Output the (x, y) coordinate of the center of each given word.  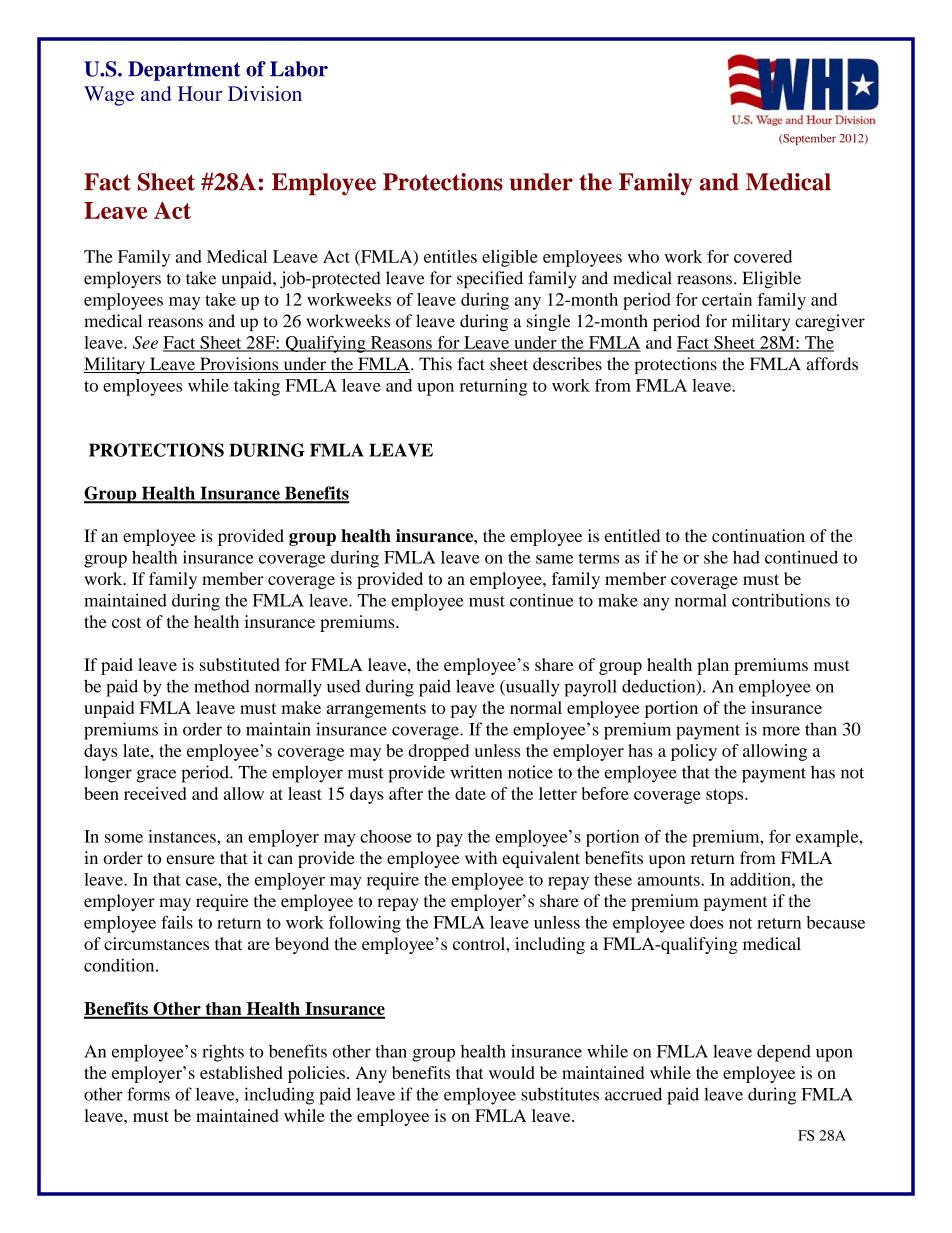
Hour (200, 93)
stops (726, 796)
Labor (299, 69)
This (435, 364)
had (746, 557)
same (554, 559)
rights (223, 1053)
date (470, 793)
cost (126, 622)
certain (727, 299)
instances (183, 836)
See (145, 342)
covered (763, 256)
